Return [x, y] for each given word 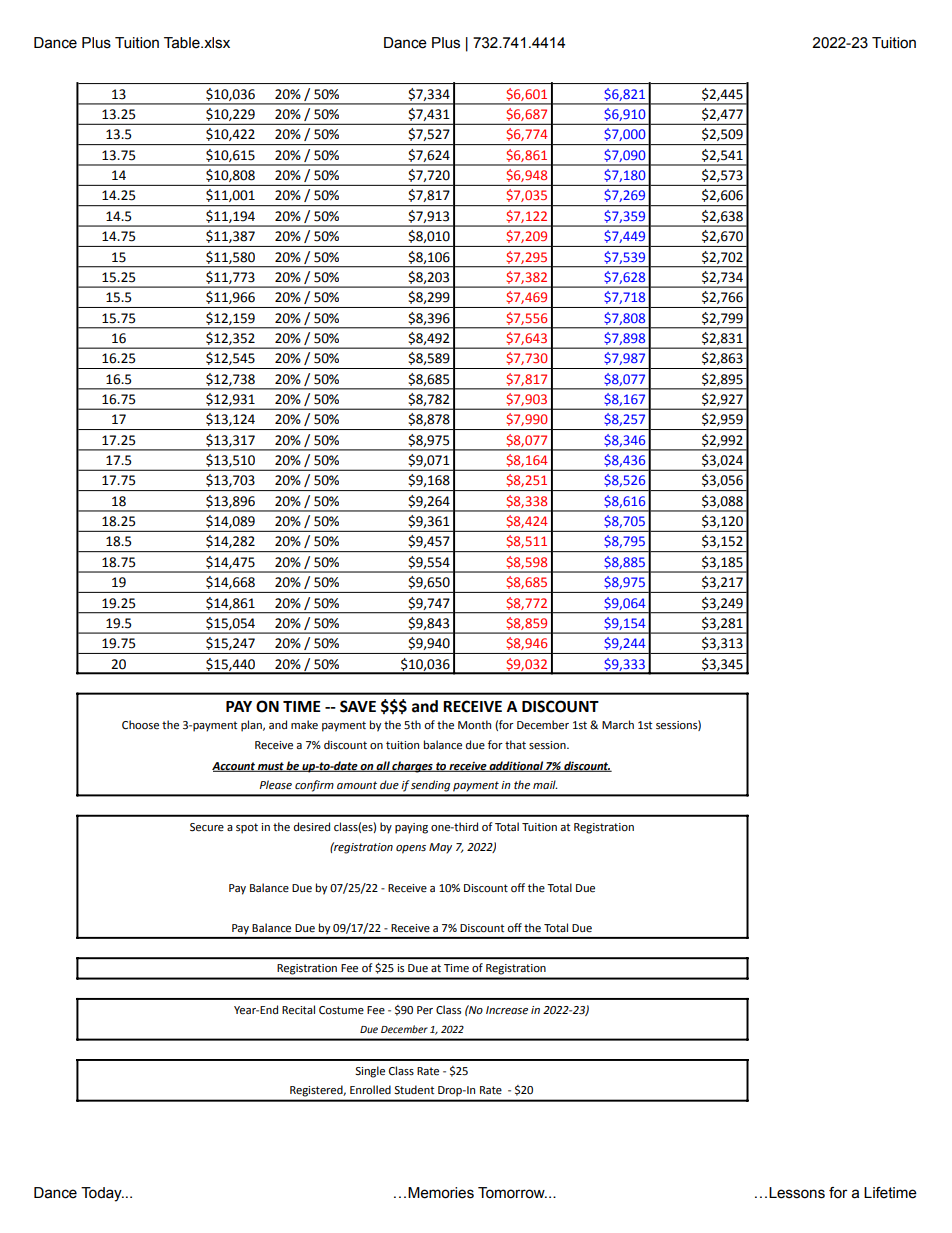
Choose [140, 725]
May [440, 848]
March [618, 724]
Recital [298, 1010]
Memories [441, 1193]
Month [474, 725]
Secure [207, 827]
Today [102, 1194]
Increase [507, 1010]
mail [545, 784]
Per [425, 1010]
